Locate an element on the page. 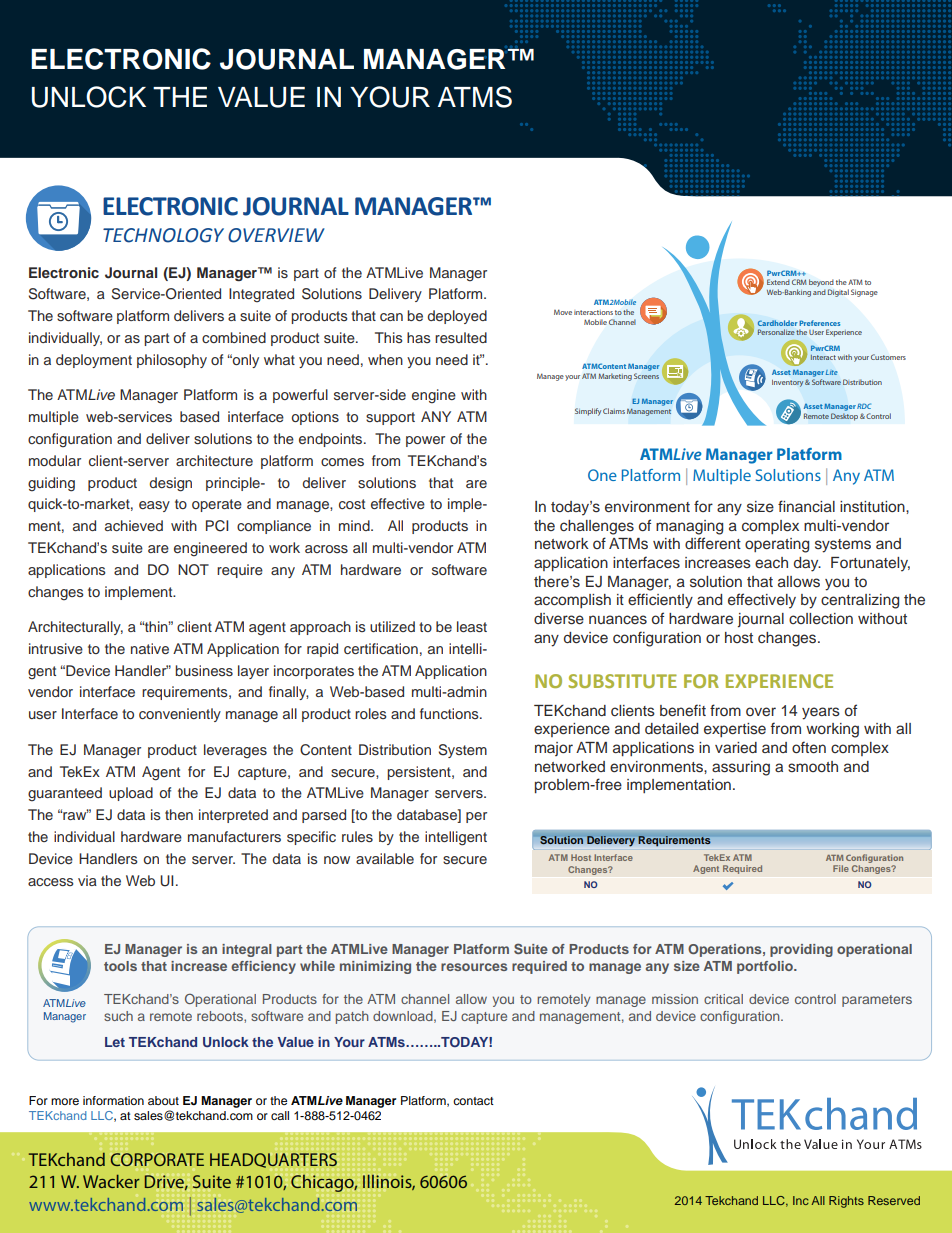 The height and width of the page is (1233, 952). least is located at coordinates (472, 626).
